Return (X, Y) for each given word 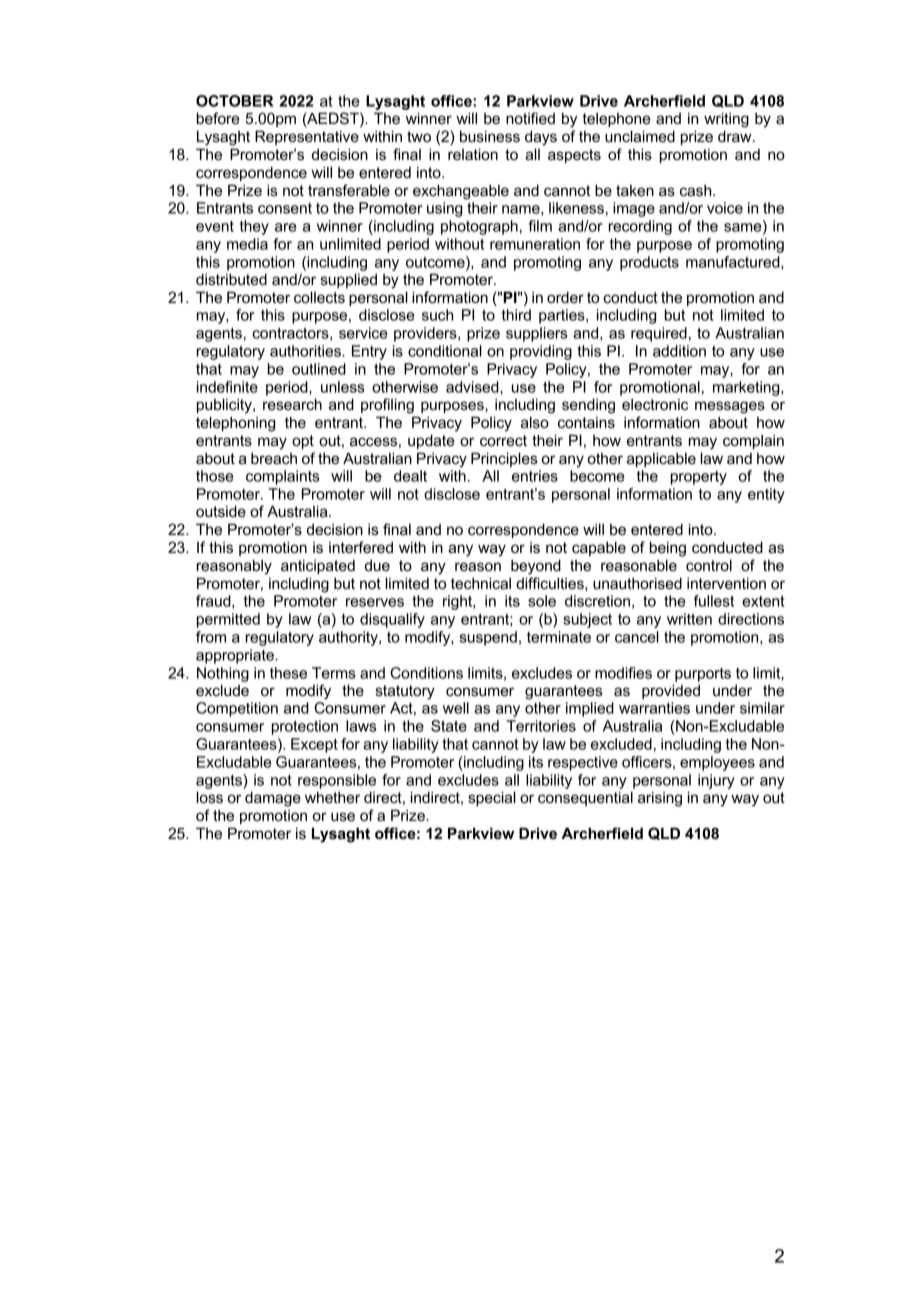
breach (274, 458)
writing (726, 120)
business (490, 136)
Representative (307, 137)
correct (503, 440)
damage (273, 799)
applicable (661, 459)
